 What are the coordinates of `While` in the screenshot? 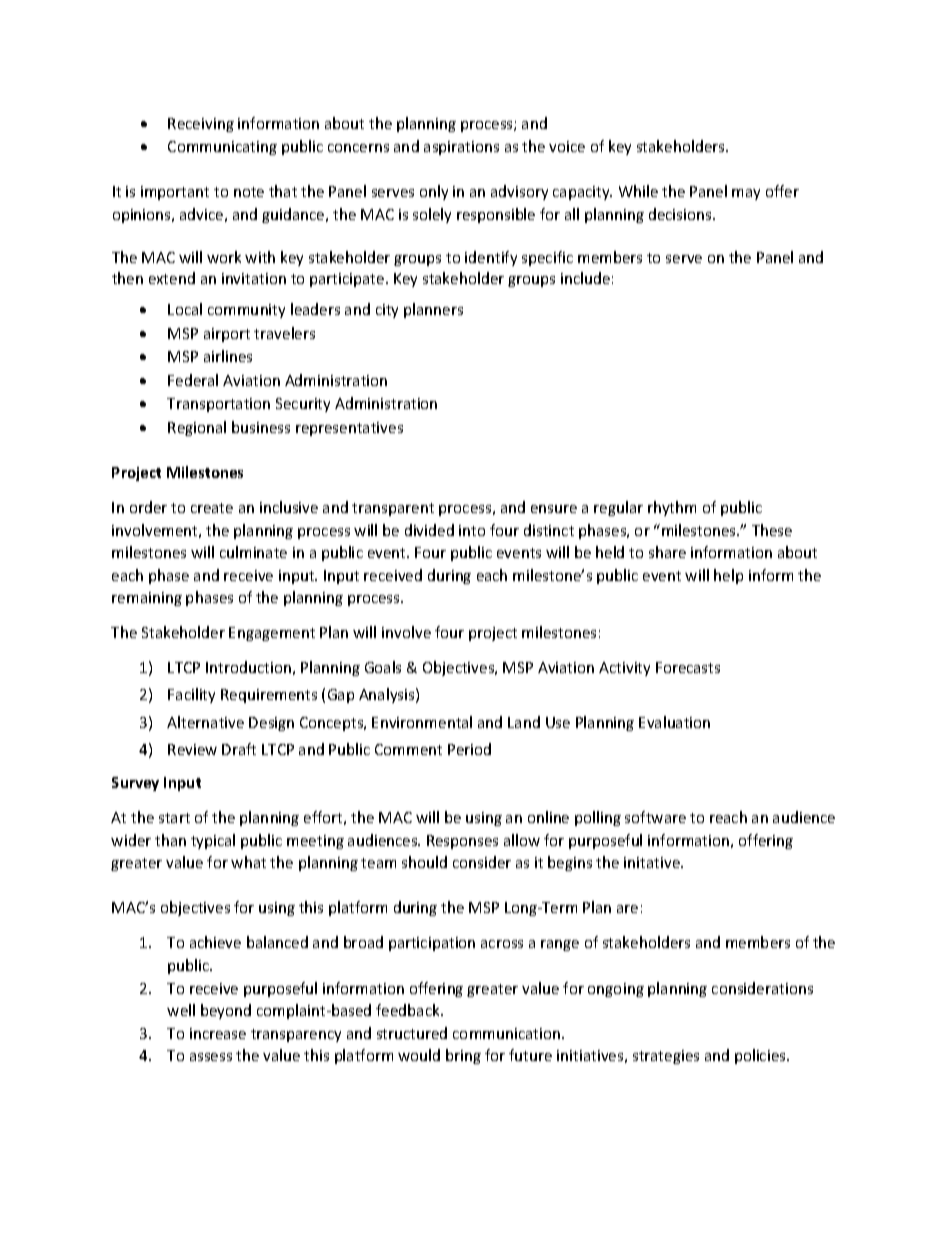 It's located at (638, 191).
